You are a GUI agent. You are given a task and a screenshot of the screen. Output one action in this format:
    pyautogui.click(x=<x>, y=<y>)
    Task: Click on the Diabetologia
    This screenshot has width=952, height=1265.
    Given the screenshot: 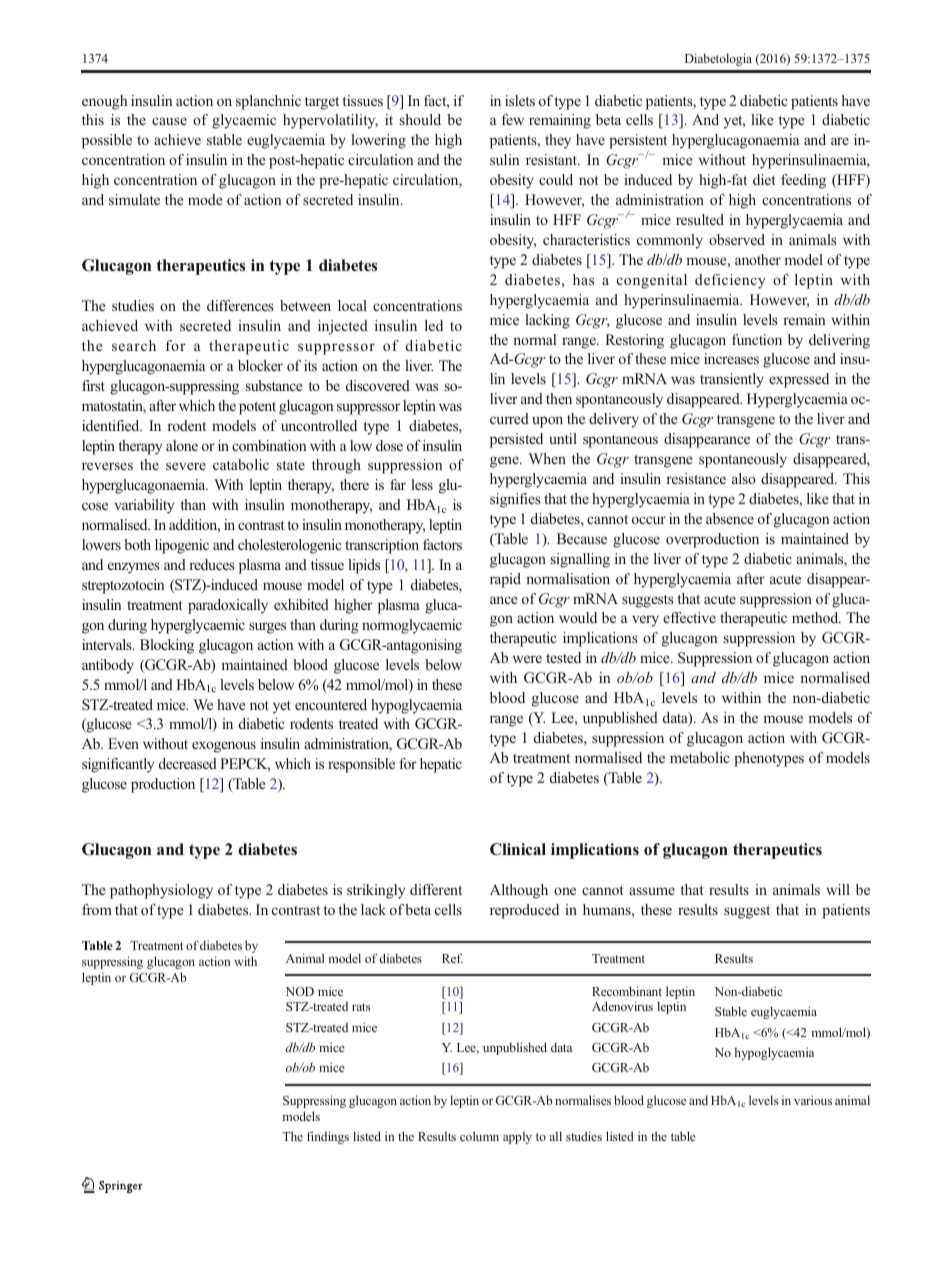 What is the action you would take?
    pyautogui.click(x=718, y=59)
